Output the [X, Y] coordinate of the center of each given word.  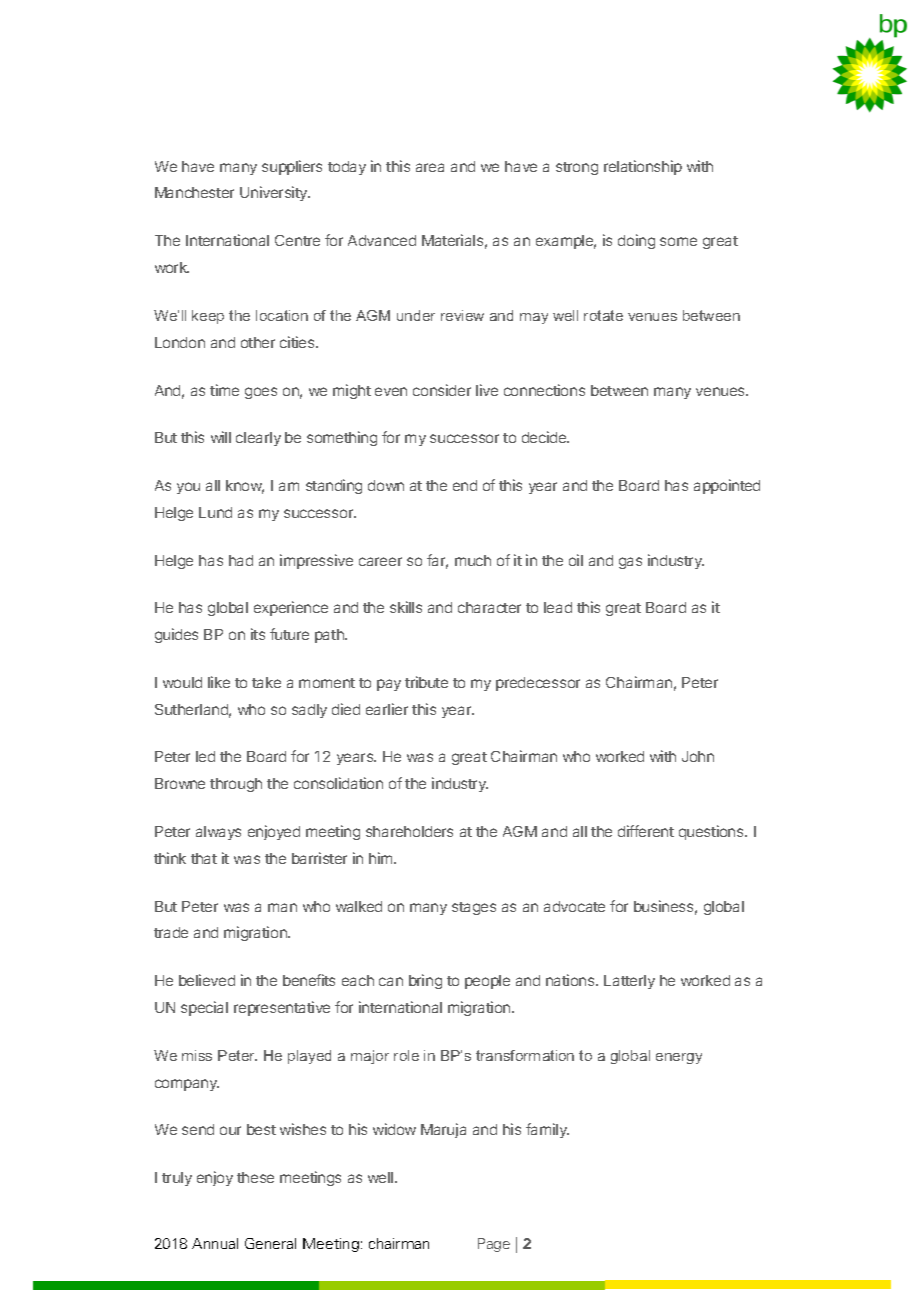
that [204, 858]
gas [630, 563]
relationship [643, 167]
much [473, 560]
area [430, 167]
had [241, 560]
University [275, 193]
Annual [215, 1243]
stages [474, 908]
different [646, 831]
